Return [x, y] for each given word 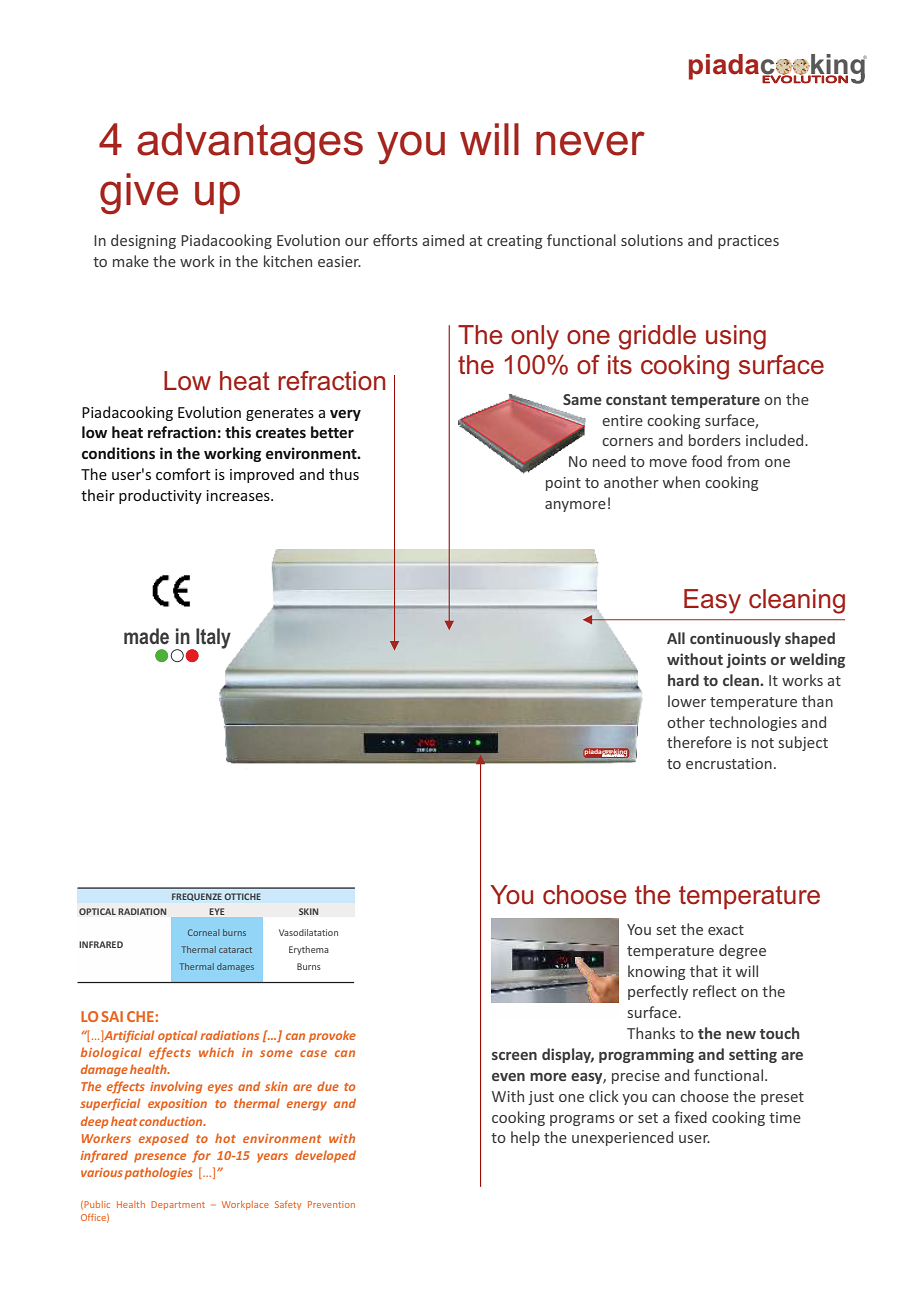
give [139, 194]
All [676, 638]
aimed [443, 240]
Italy [212, 639]
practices [748, 242]
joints [746, 660]
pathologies [158, 1173]
